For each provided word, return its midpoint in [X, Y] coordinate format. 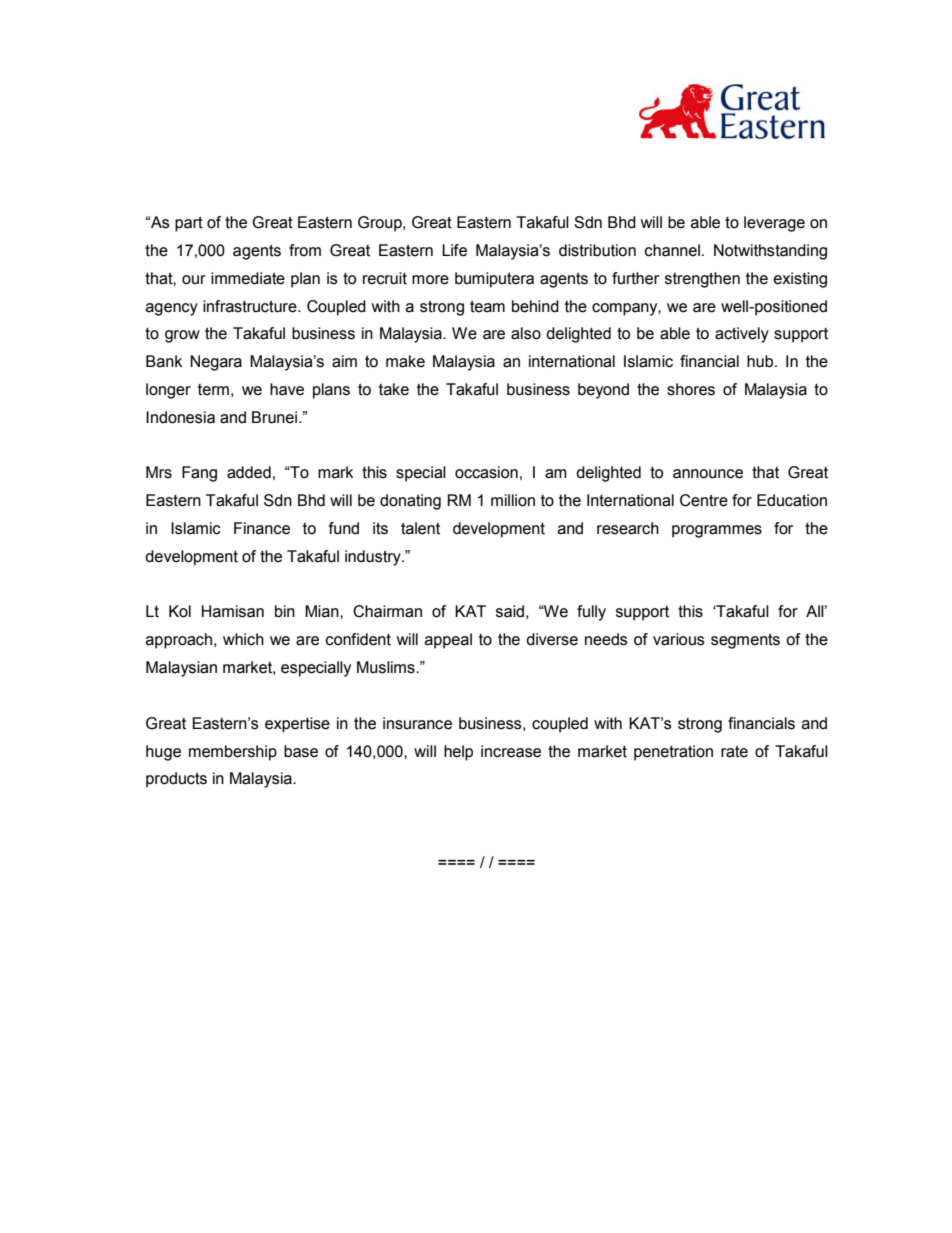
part [189, 224]
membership [233, 753]
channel [672, 250]
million [513, 500]
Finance [262, 528]
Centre [704, 500]
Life [454, 250]
